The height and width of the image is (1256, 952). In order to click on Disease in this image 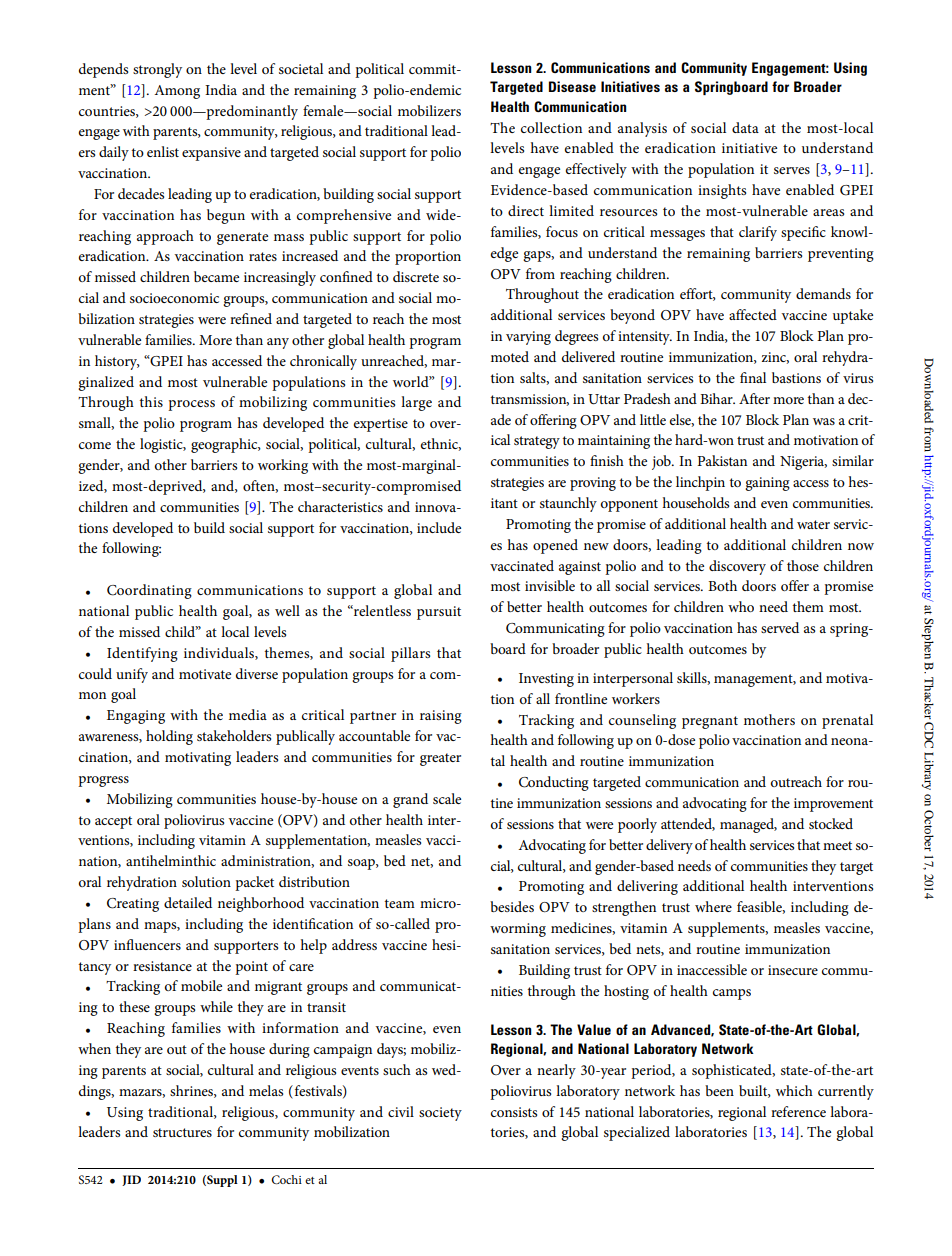, I will do `click(572, 86)`.
